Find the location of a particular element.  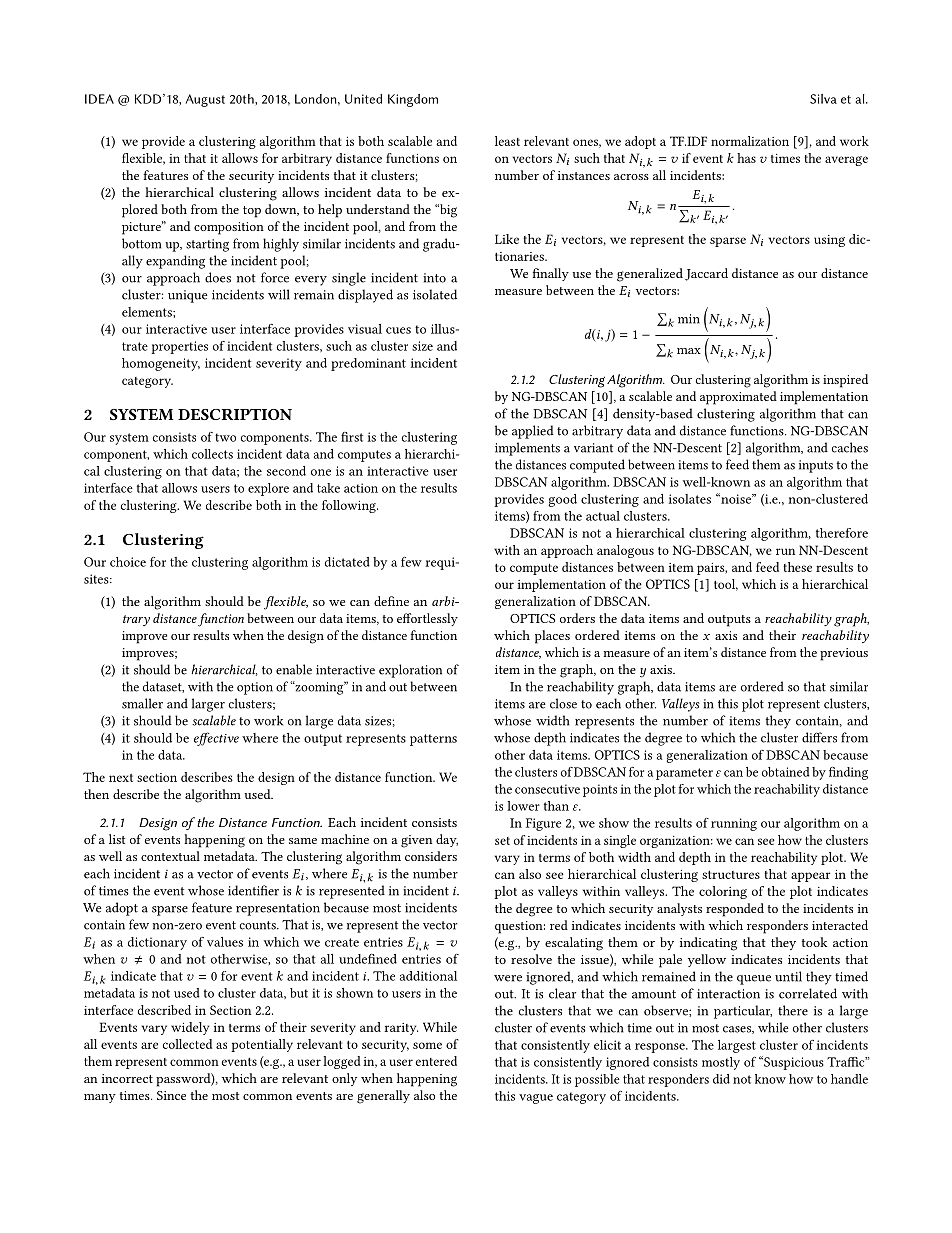

collected is located at coordinates (187, 1044).
